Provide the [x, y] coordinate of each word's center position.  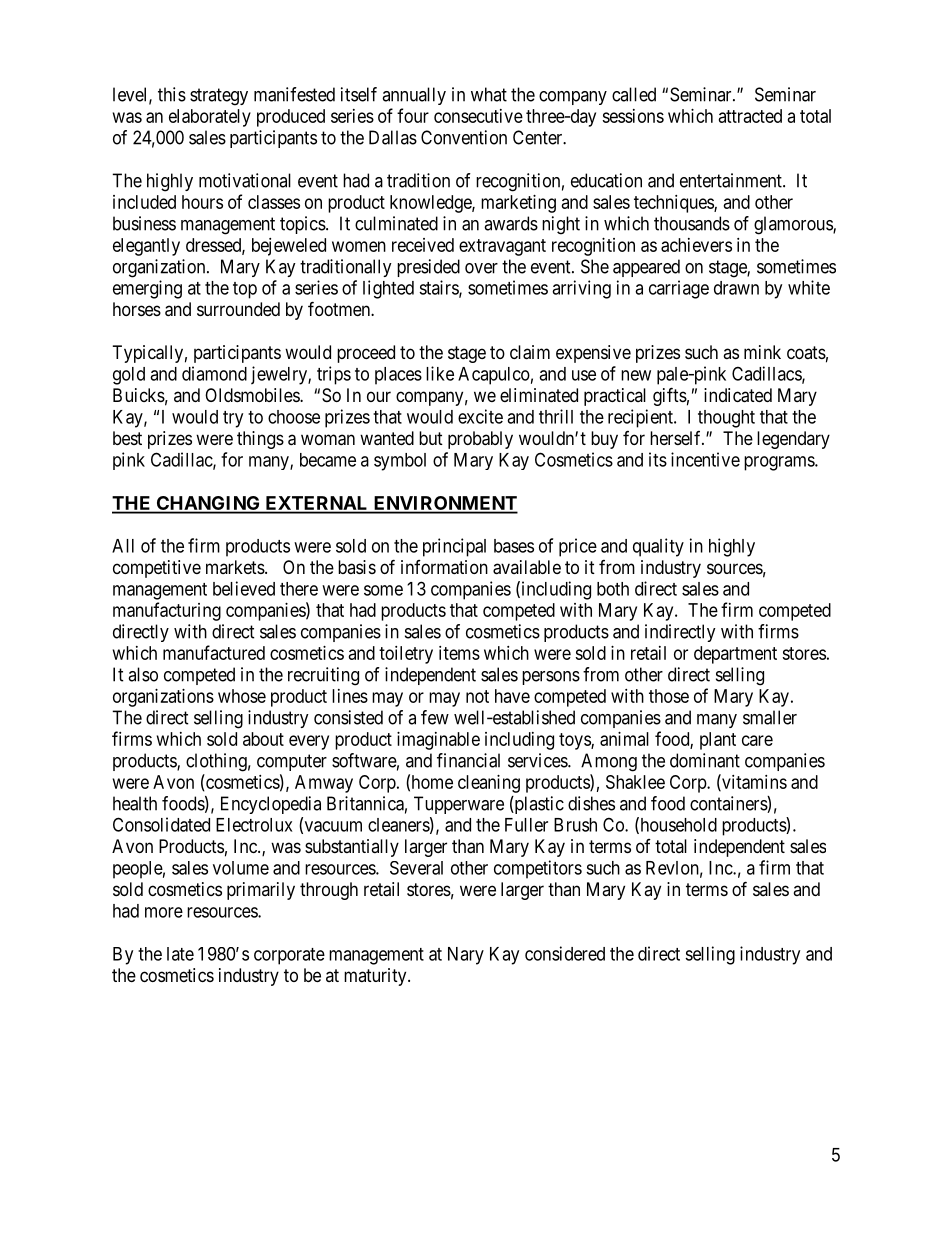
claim [530, 352]
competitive [157, 569]
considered [565, 953]
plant [718, 741]
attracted [750, 116]
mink [762, 352]
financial [468, 760]
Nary [466, 956]
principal [454, 547]
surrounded [238, 309]
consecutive [478, 116]
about [263, 739]
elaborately [210, 118]
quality [658, 547]
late [180, 954]
